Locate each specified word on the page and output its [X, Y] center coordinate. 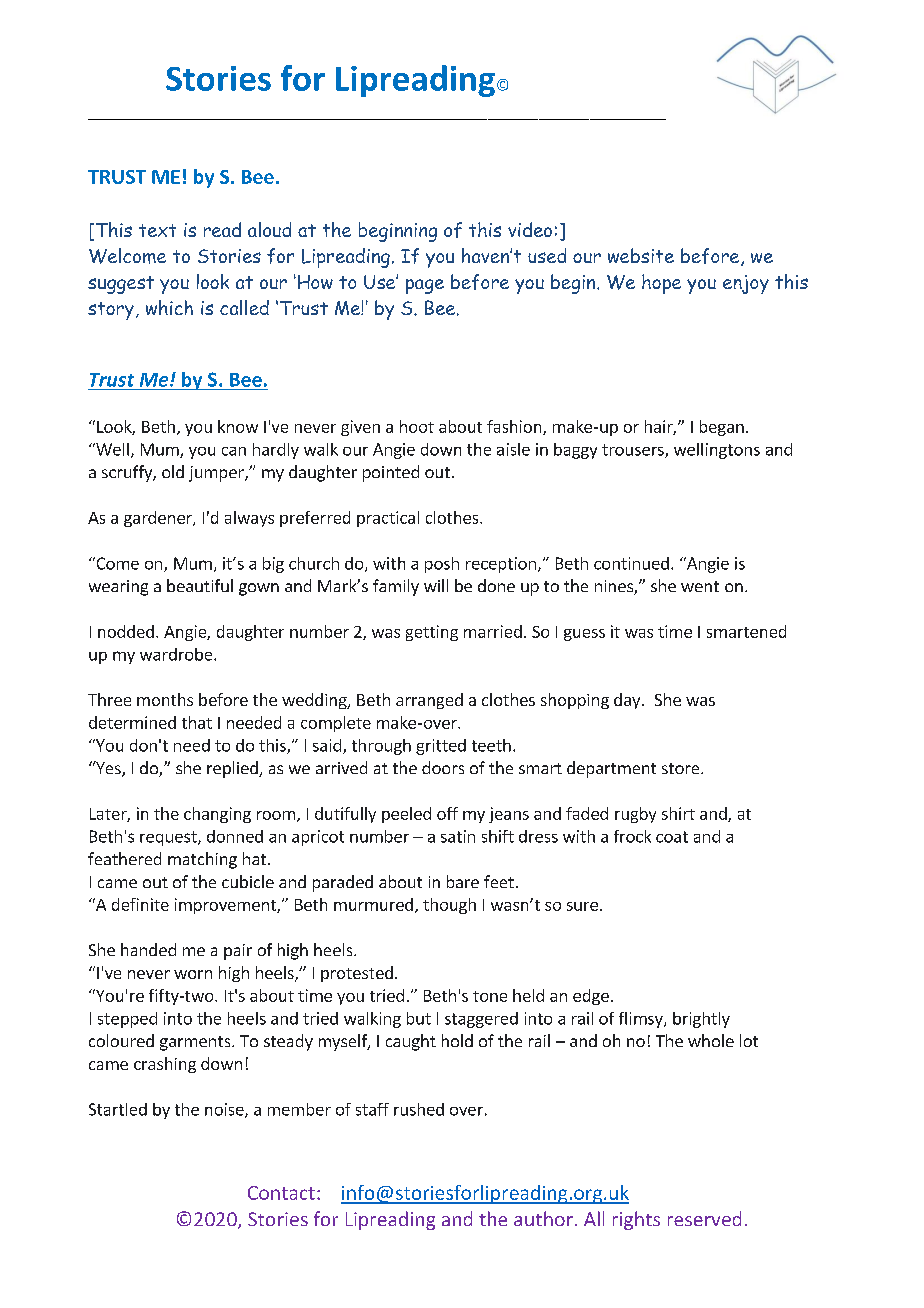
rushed [419, 1109]
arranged [429, 701]
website [641, 255]
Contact [281, 1193]
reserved [704, 1218]
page [425, 286]
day [628, 701]
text [157, 230]
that [197, 722]
